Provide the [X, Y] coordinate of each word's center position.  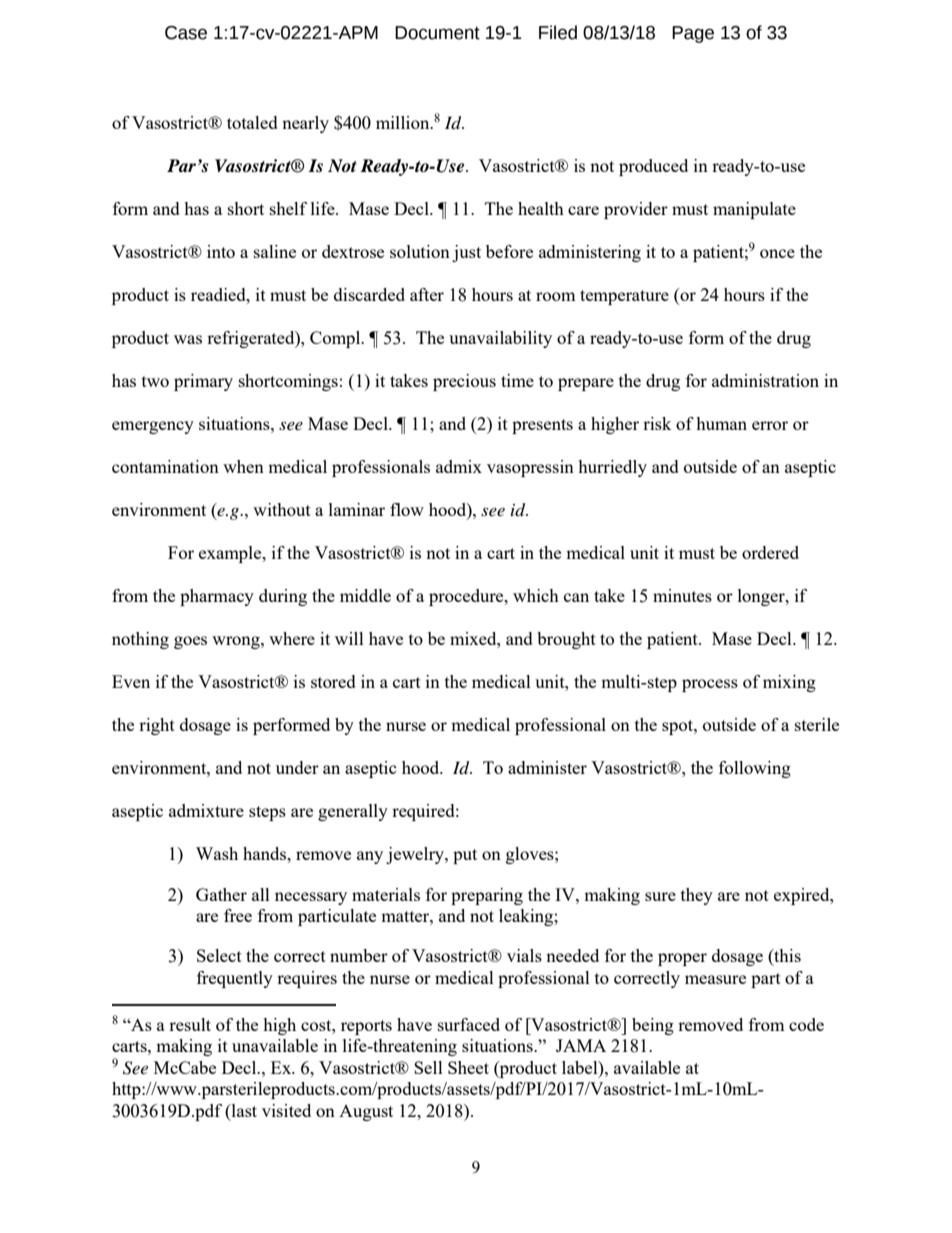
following [755, 769]
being [653, 1026]
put [465, 856]
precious [464, 382]
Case [186, 33]
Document [437, 33]
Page [693, 34]
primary [203, 382]
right [157, 726]
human [721, 423]
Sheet [468, 1067]
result [190, 1024]
